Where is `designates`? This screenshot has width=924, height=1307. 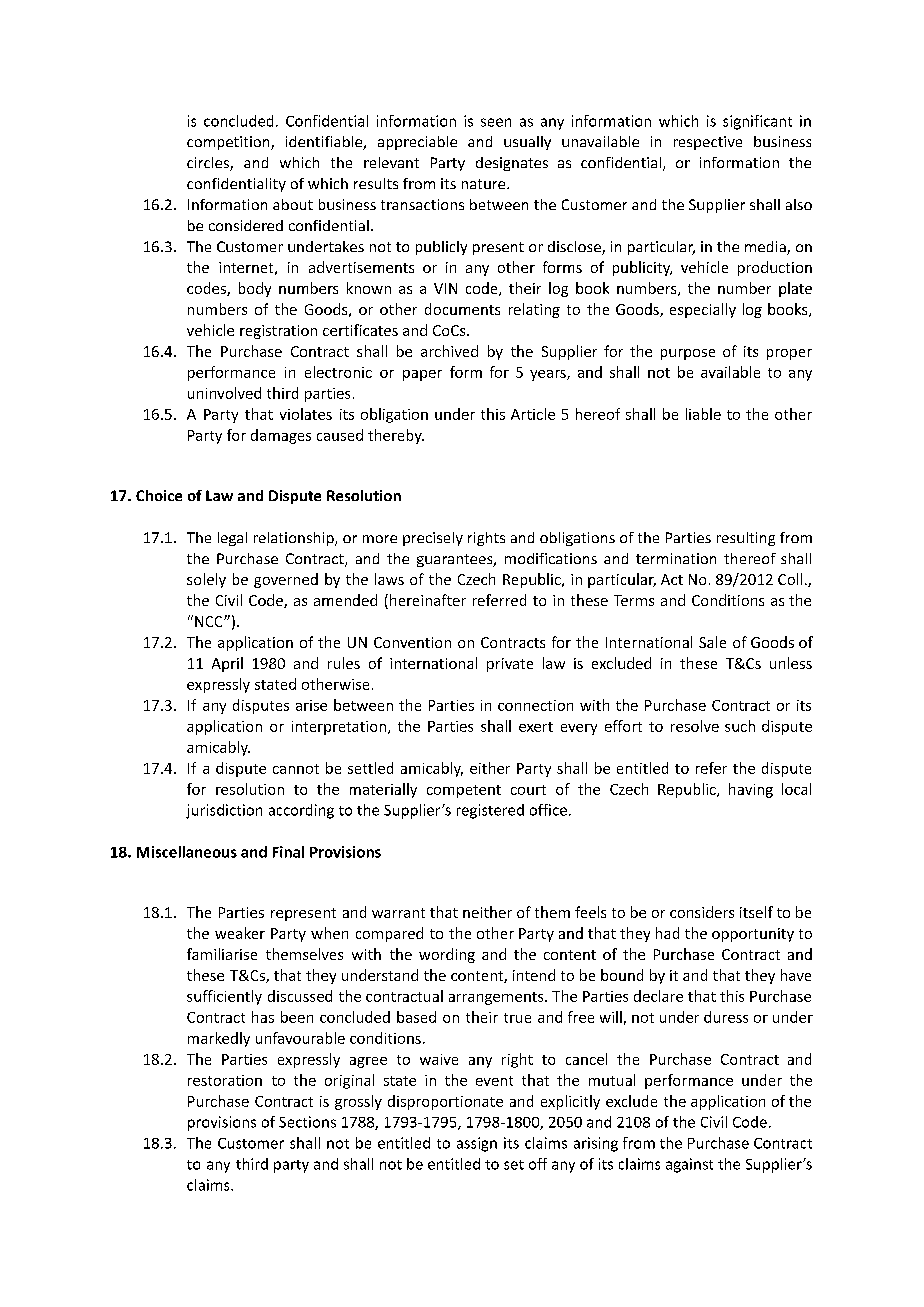
designates is located at coordinates (512, 164).
